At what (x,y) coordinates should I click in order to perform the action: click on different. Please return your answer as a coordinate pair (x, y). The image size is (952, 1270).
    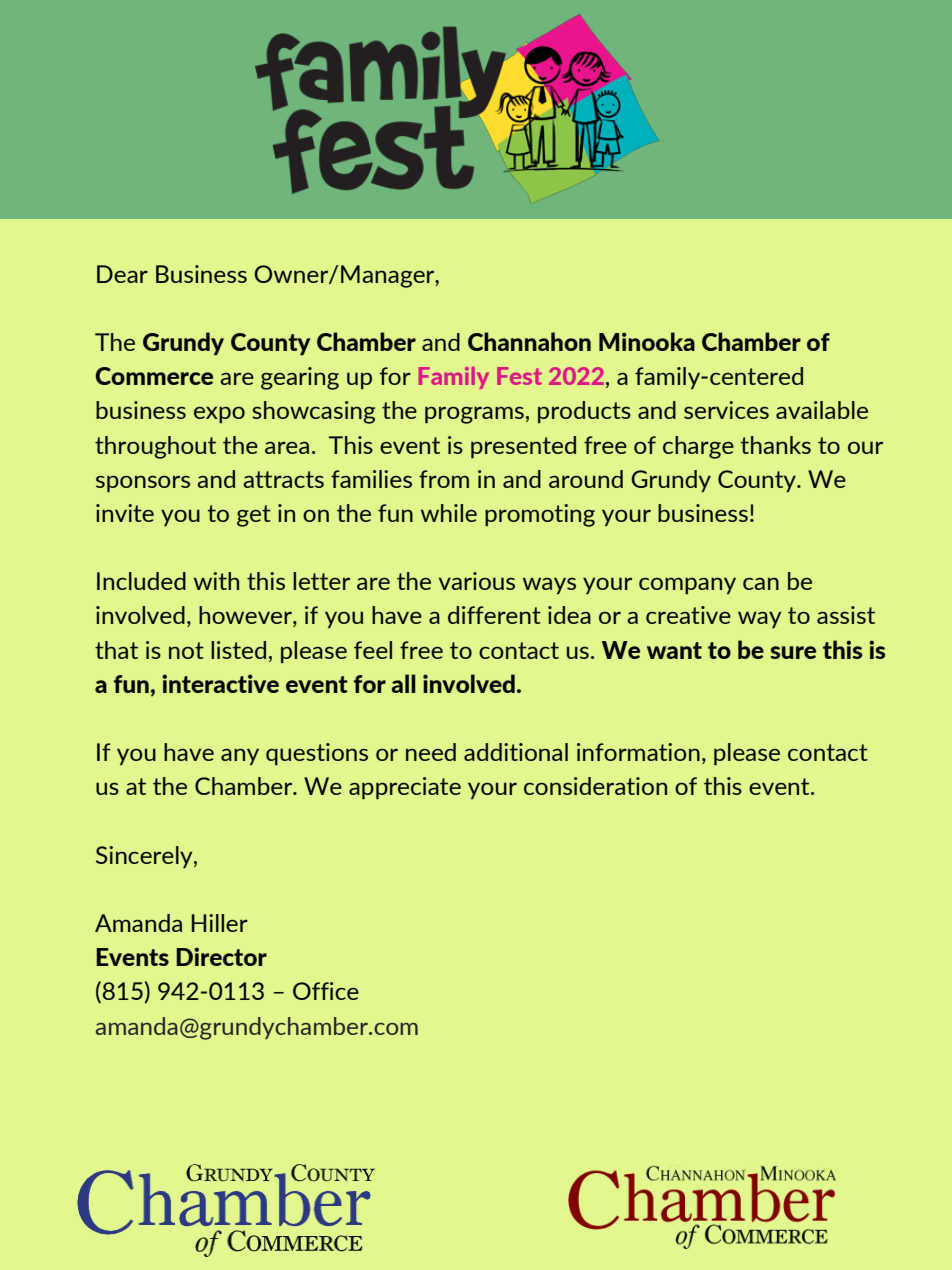
    Looking at the image, I should click on (494, 615).
